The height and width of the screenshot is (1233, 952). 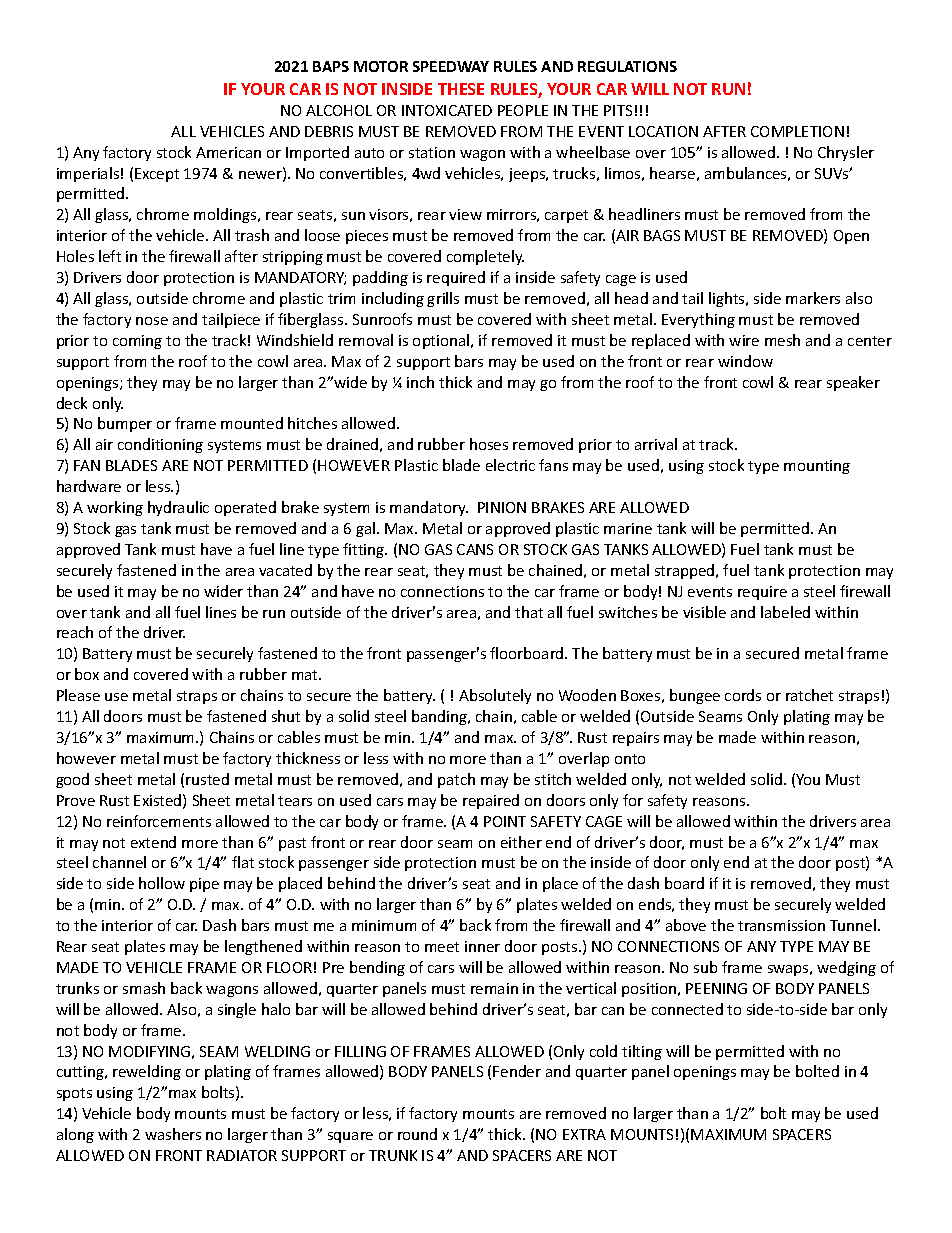 What do you see at coordinates (743, 695) in the screenshot?
I see `cords` at bounding box center [743, 695].
